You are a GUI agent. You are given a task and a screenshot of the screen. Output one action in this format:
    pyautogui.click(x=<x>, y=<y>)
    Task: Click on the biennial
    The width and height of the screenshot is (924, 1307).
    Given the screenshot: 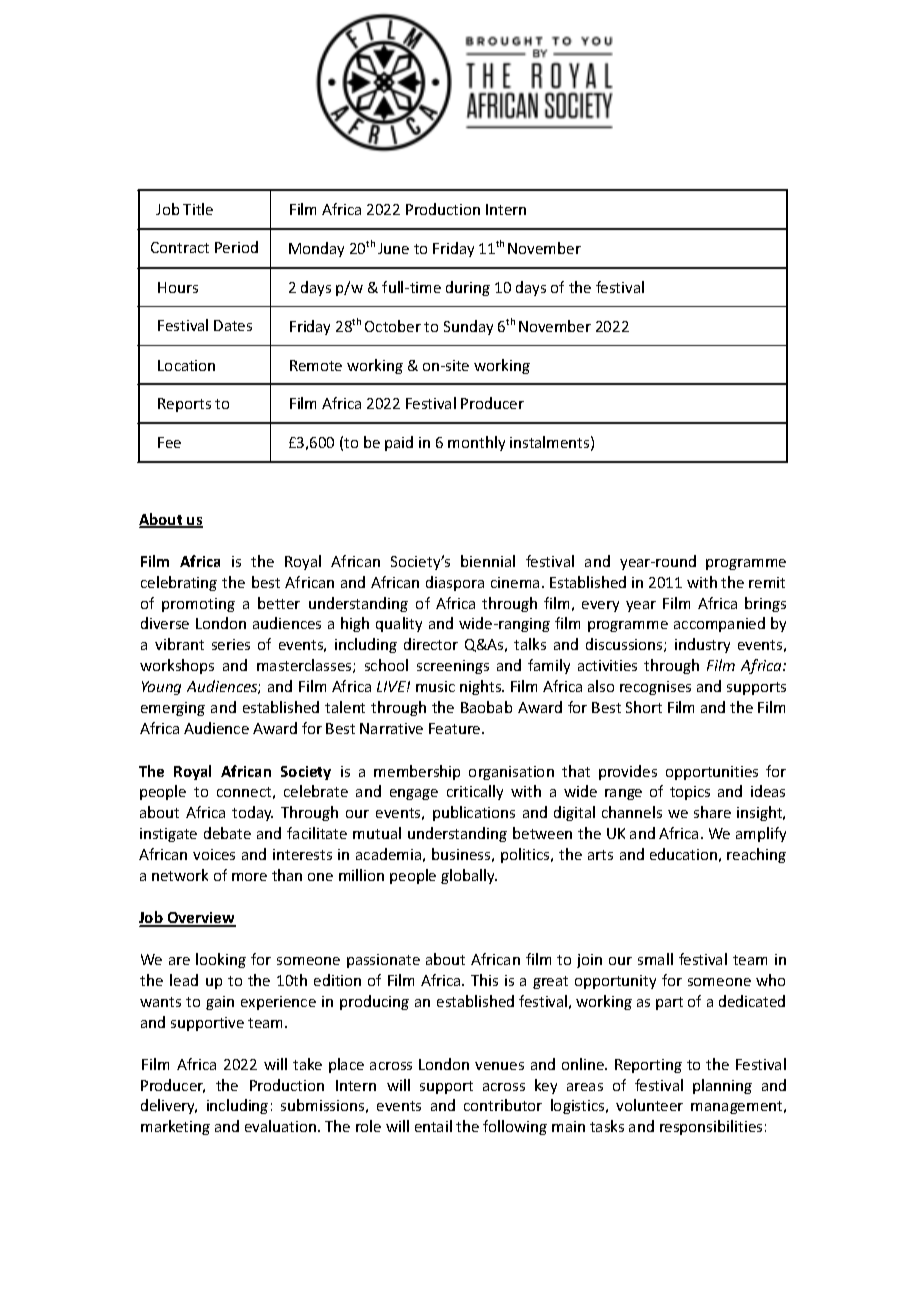 What is the action you would take?
    pyautogui.click(x=488, y=561)
